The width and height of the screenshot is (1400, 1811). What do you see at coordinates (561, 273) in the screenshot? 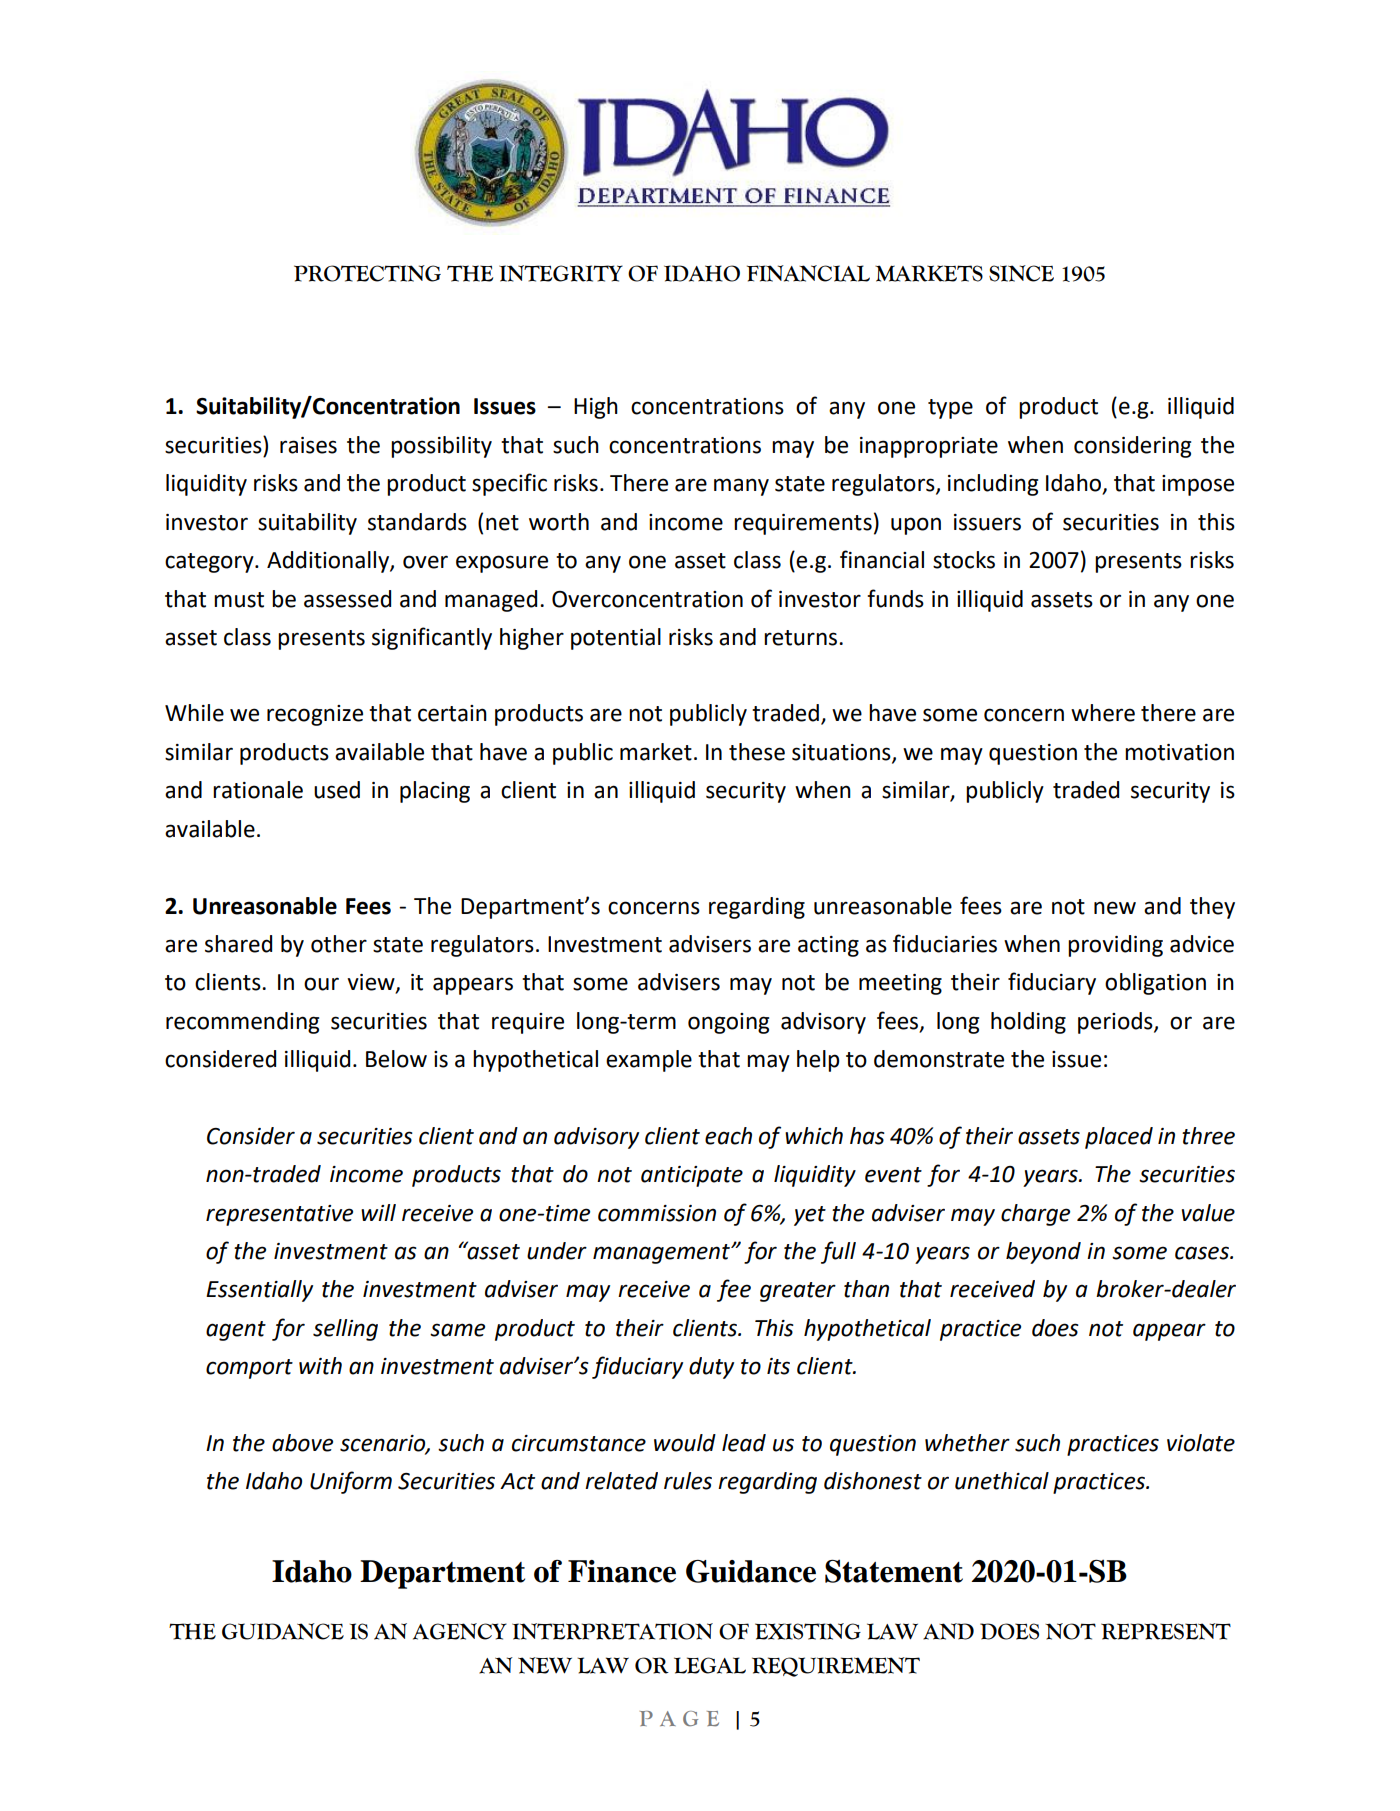
I see `INTEGRITY` at bounding box center [561, 273].
